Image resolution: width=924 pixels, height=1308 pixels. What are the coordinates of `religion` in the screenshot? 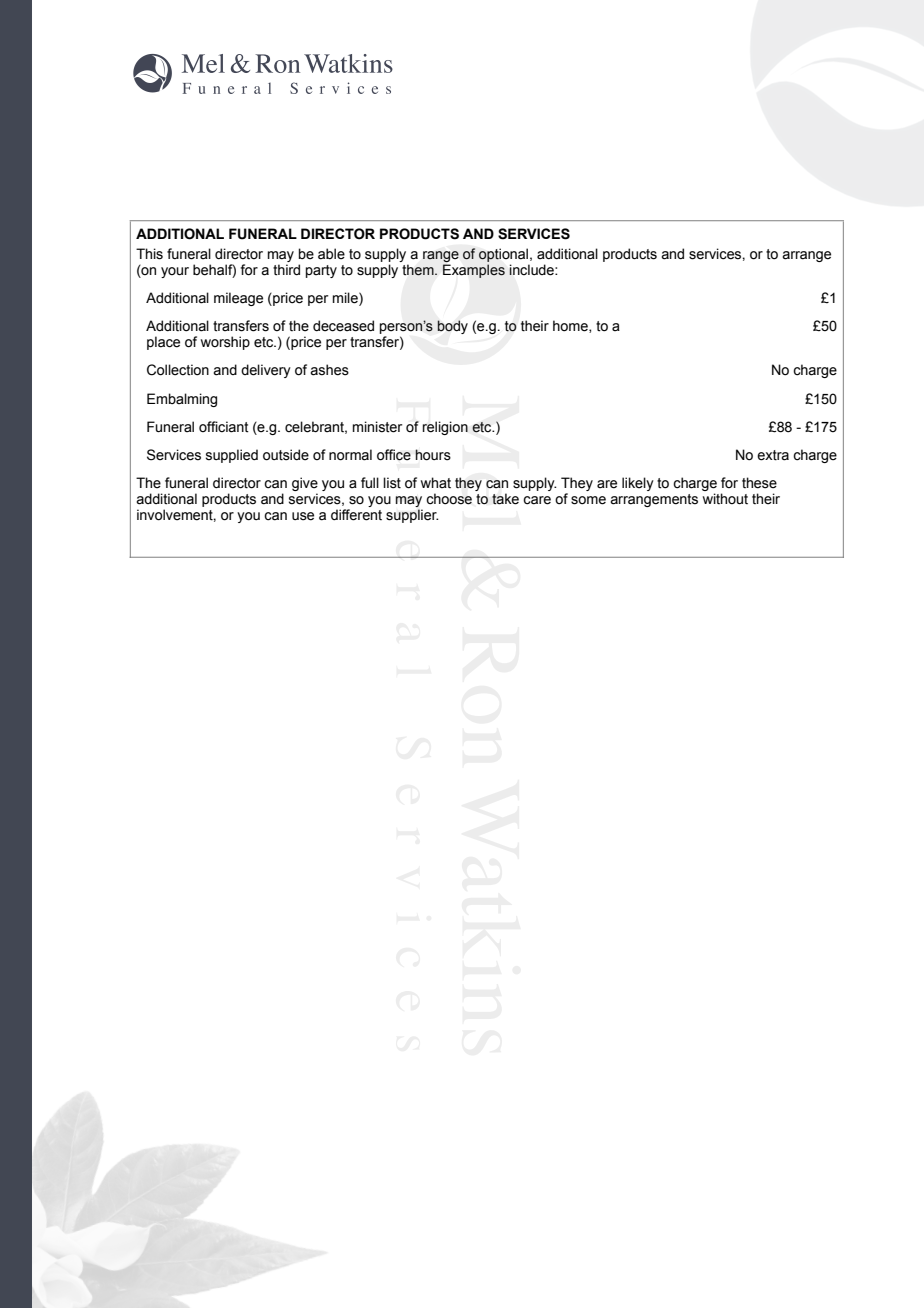 It's located at (445, 428).
